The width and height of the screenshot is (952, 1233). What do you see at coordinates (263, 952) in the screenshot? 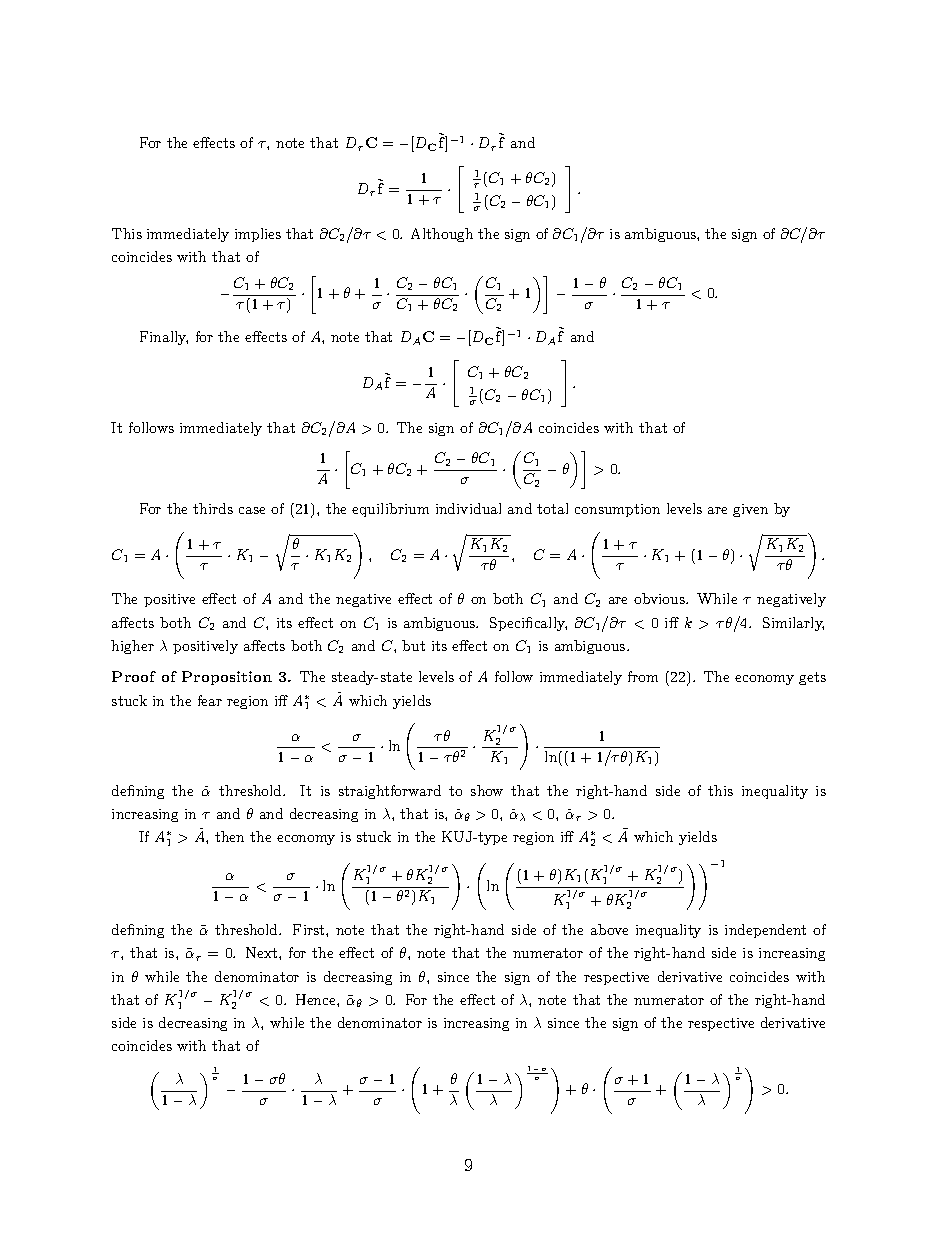
I see `Next` at bounding box center [263, 952].
